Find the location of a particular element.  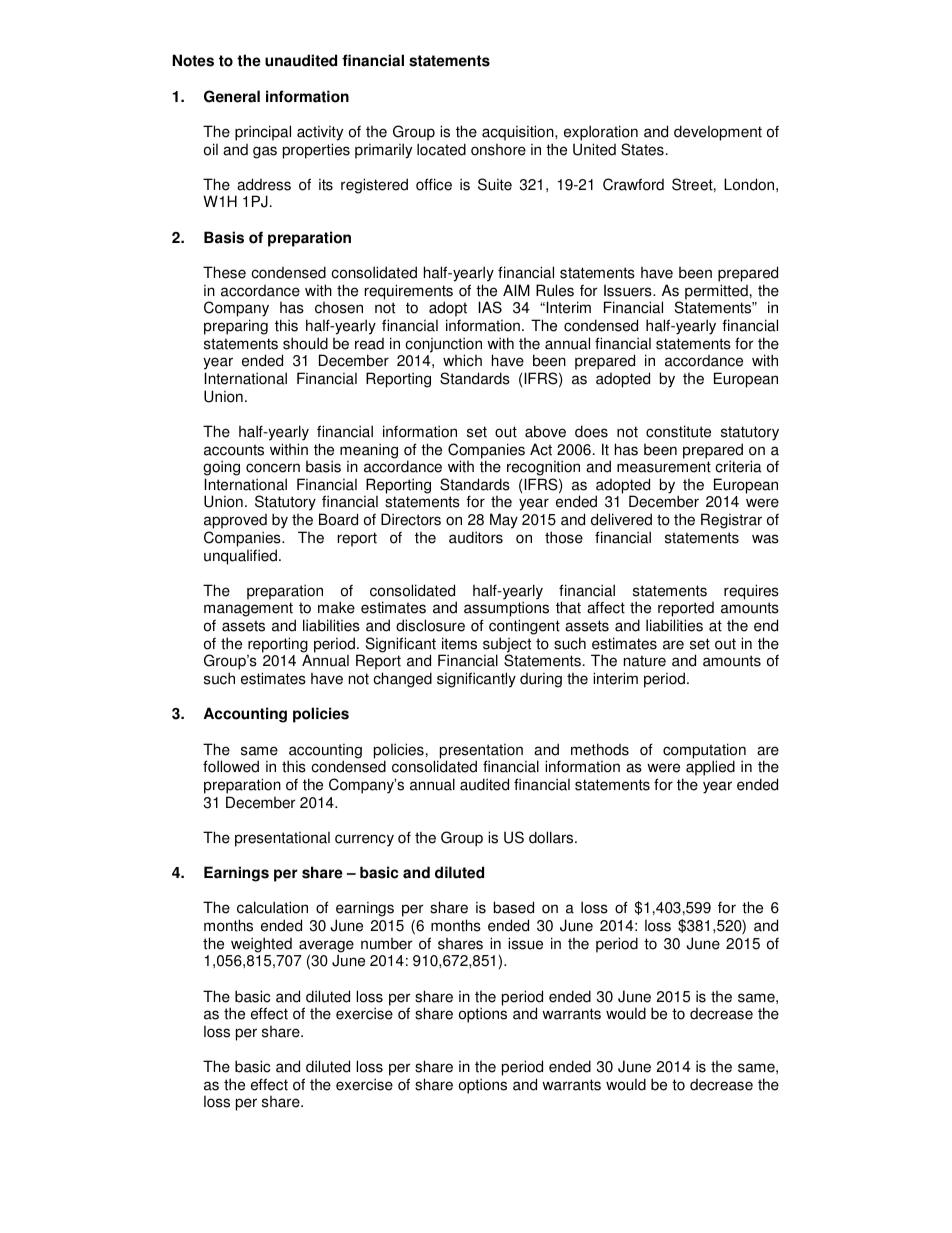

development is located at coordinates (718, 133).
